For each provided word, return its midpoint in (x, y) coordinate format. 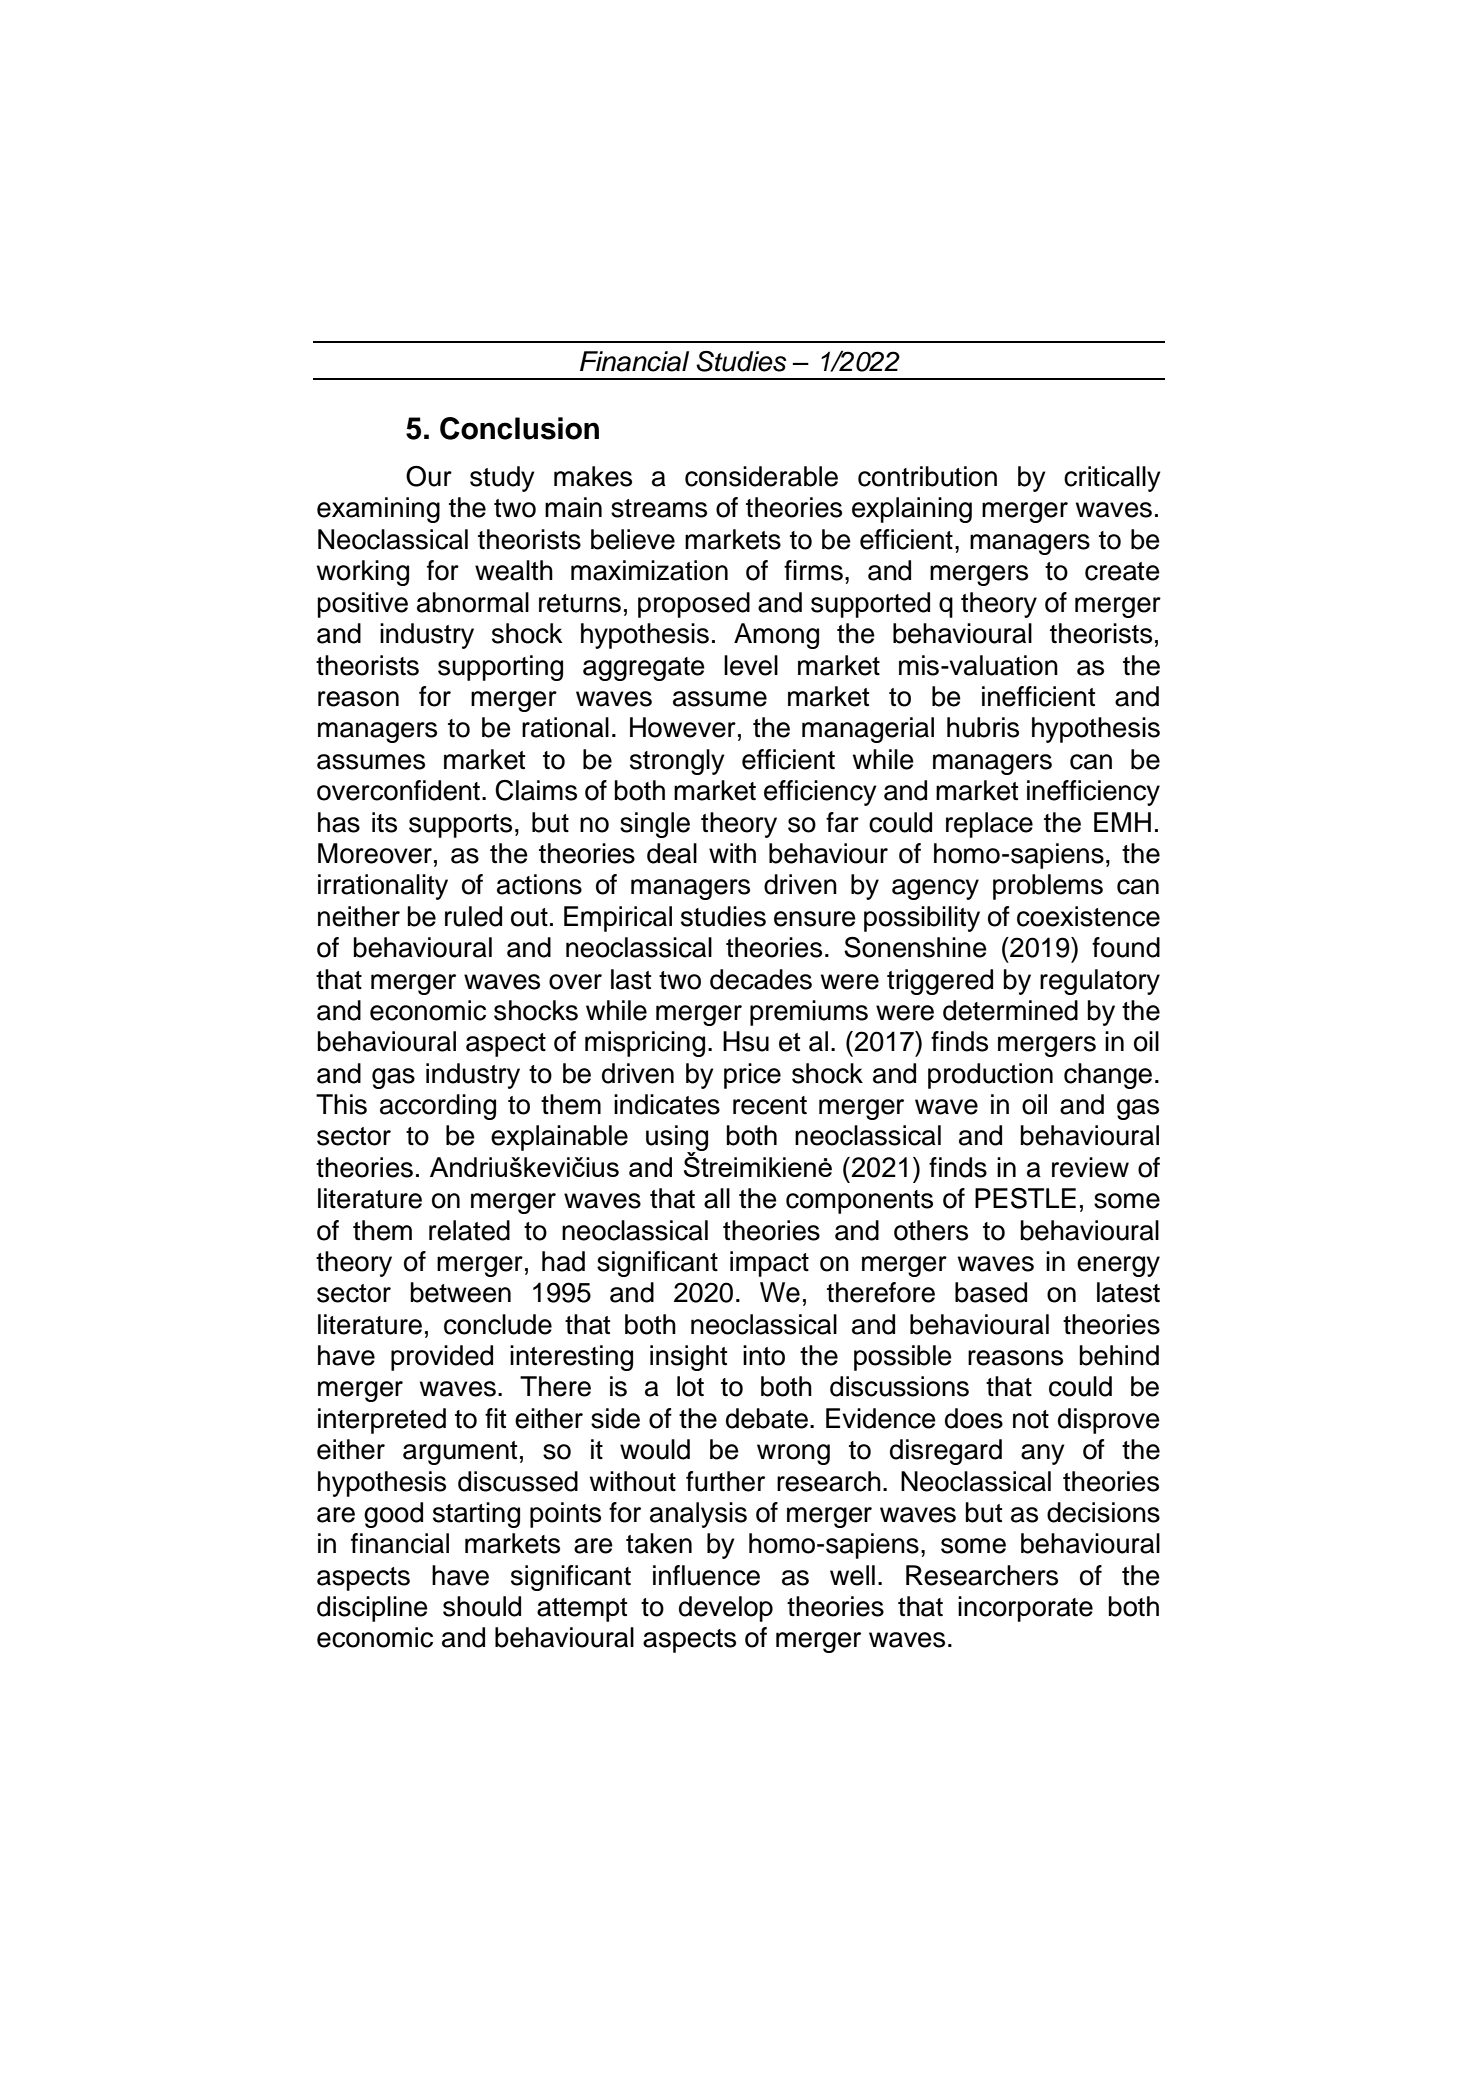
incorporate (1025, 1609)
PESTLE (1025, 1198)
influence (706, 1575)
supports (460, 826)
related (469, 1230)
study (502, 479)
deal (672, 853)
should (482, 1606)
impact (769, 1264)
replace (989, 825)
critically (1112, 479)
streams (659, 508)
